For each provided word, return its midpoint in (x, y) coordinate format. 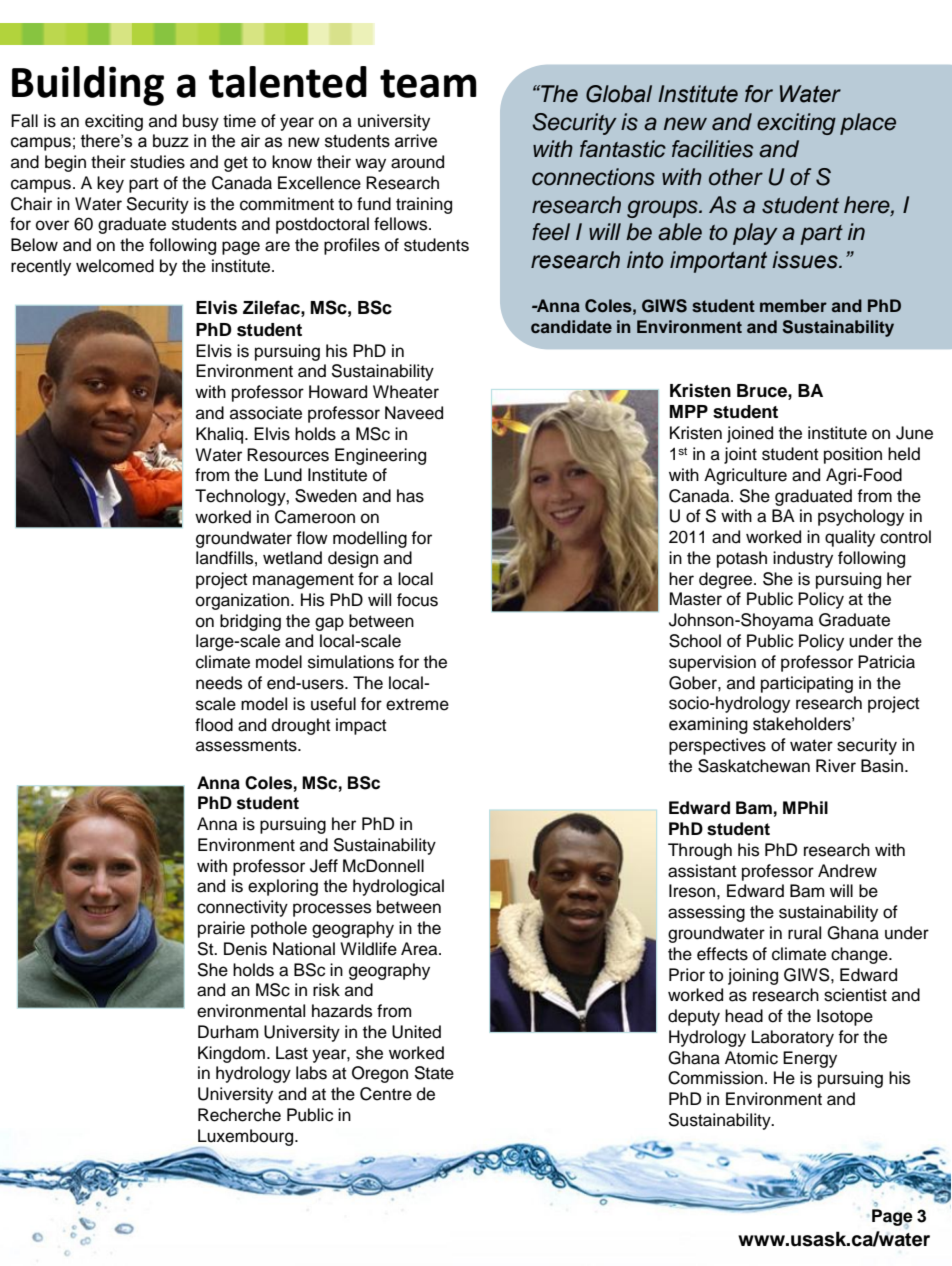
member (793, 306)
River (836, 766)
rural (804, 933)
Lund (283, 475)
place (868, 124)
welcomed (115, 266)
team (428, 83)
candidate (571, 326)
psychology (861, 517)
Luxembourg (246, 1138)
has (410, 496)
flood (214, 725)
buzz (171, 141)
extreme (417, 704)
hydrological (398, 887)
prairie (221, 929)
